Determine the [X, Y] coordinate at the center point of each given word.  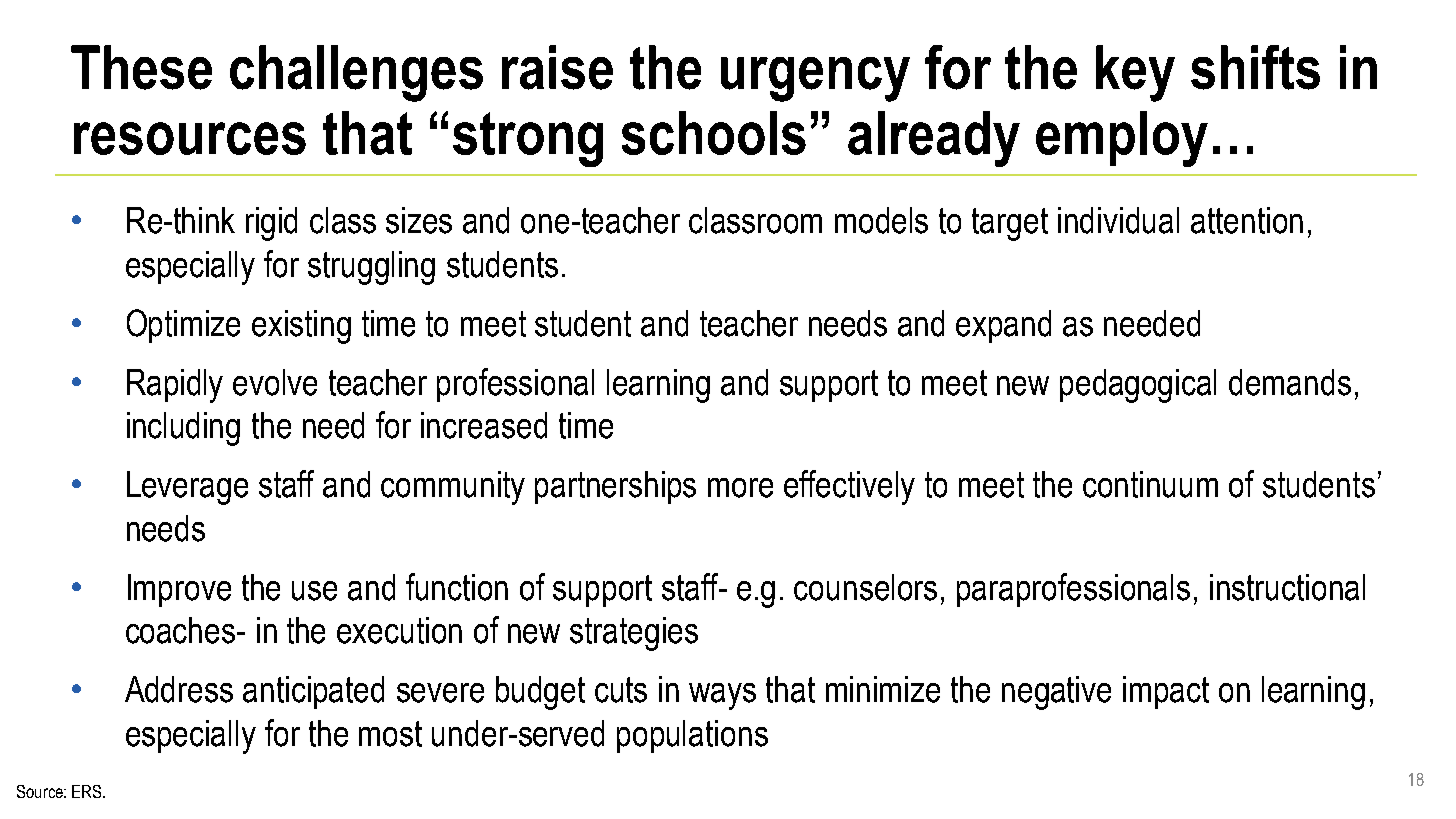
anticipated [313, 692]
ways [722, 696]
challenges [356, 73]
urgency [815, 79]
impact [1166, 692]
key [1135, 73]
